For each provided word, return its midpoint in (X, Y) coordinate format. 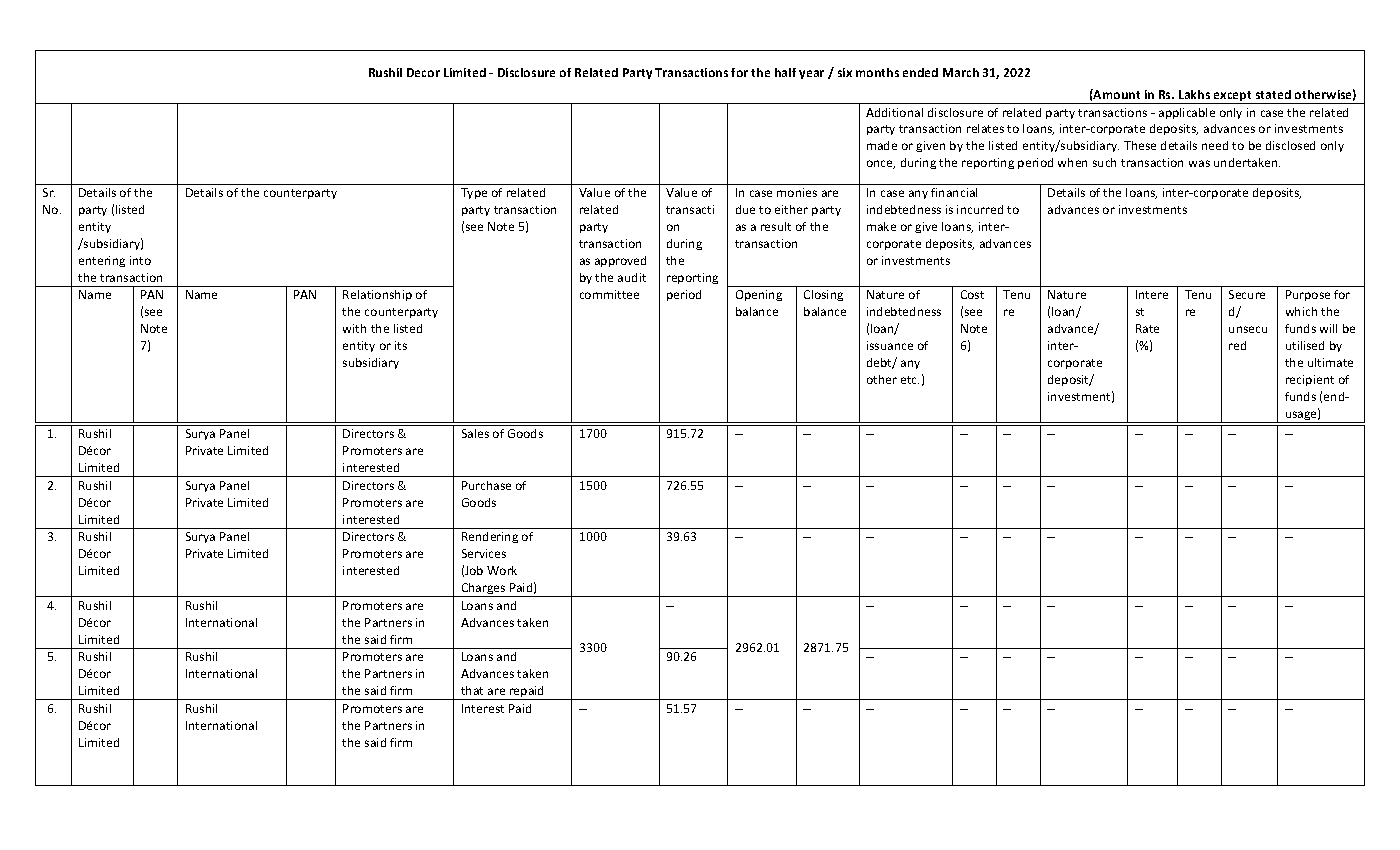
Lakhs (1194, 94)
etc (910, 380)
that (472, 690)
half (785, 72)
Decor (423, 72)
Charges (483, 590)
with (354, 328)
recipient (1310, 380)
